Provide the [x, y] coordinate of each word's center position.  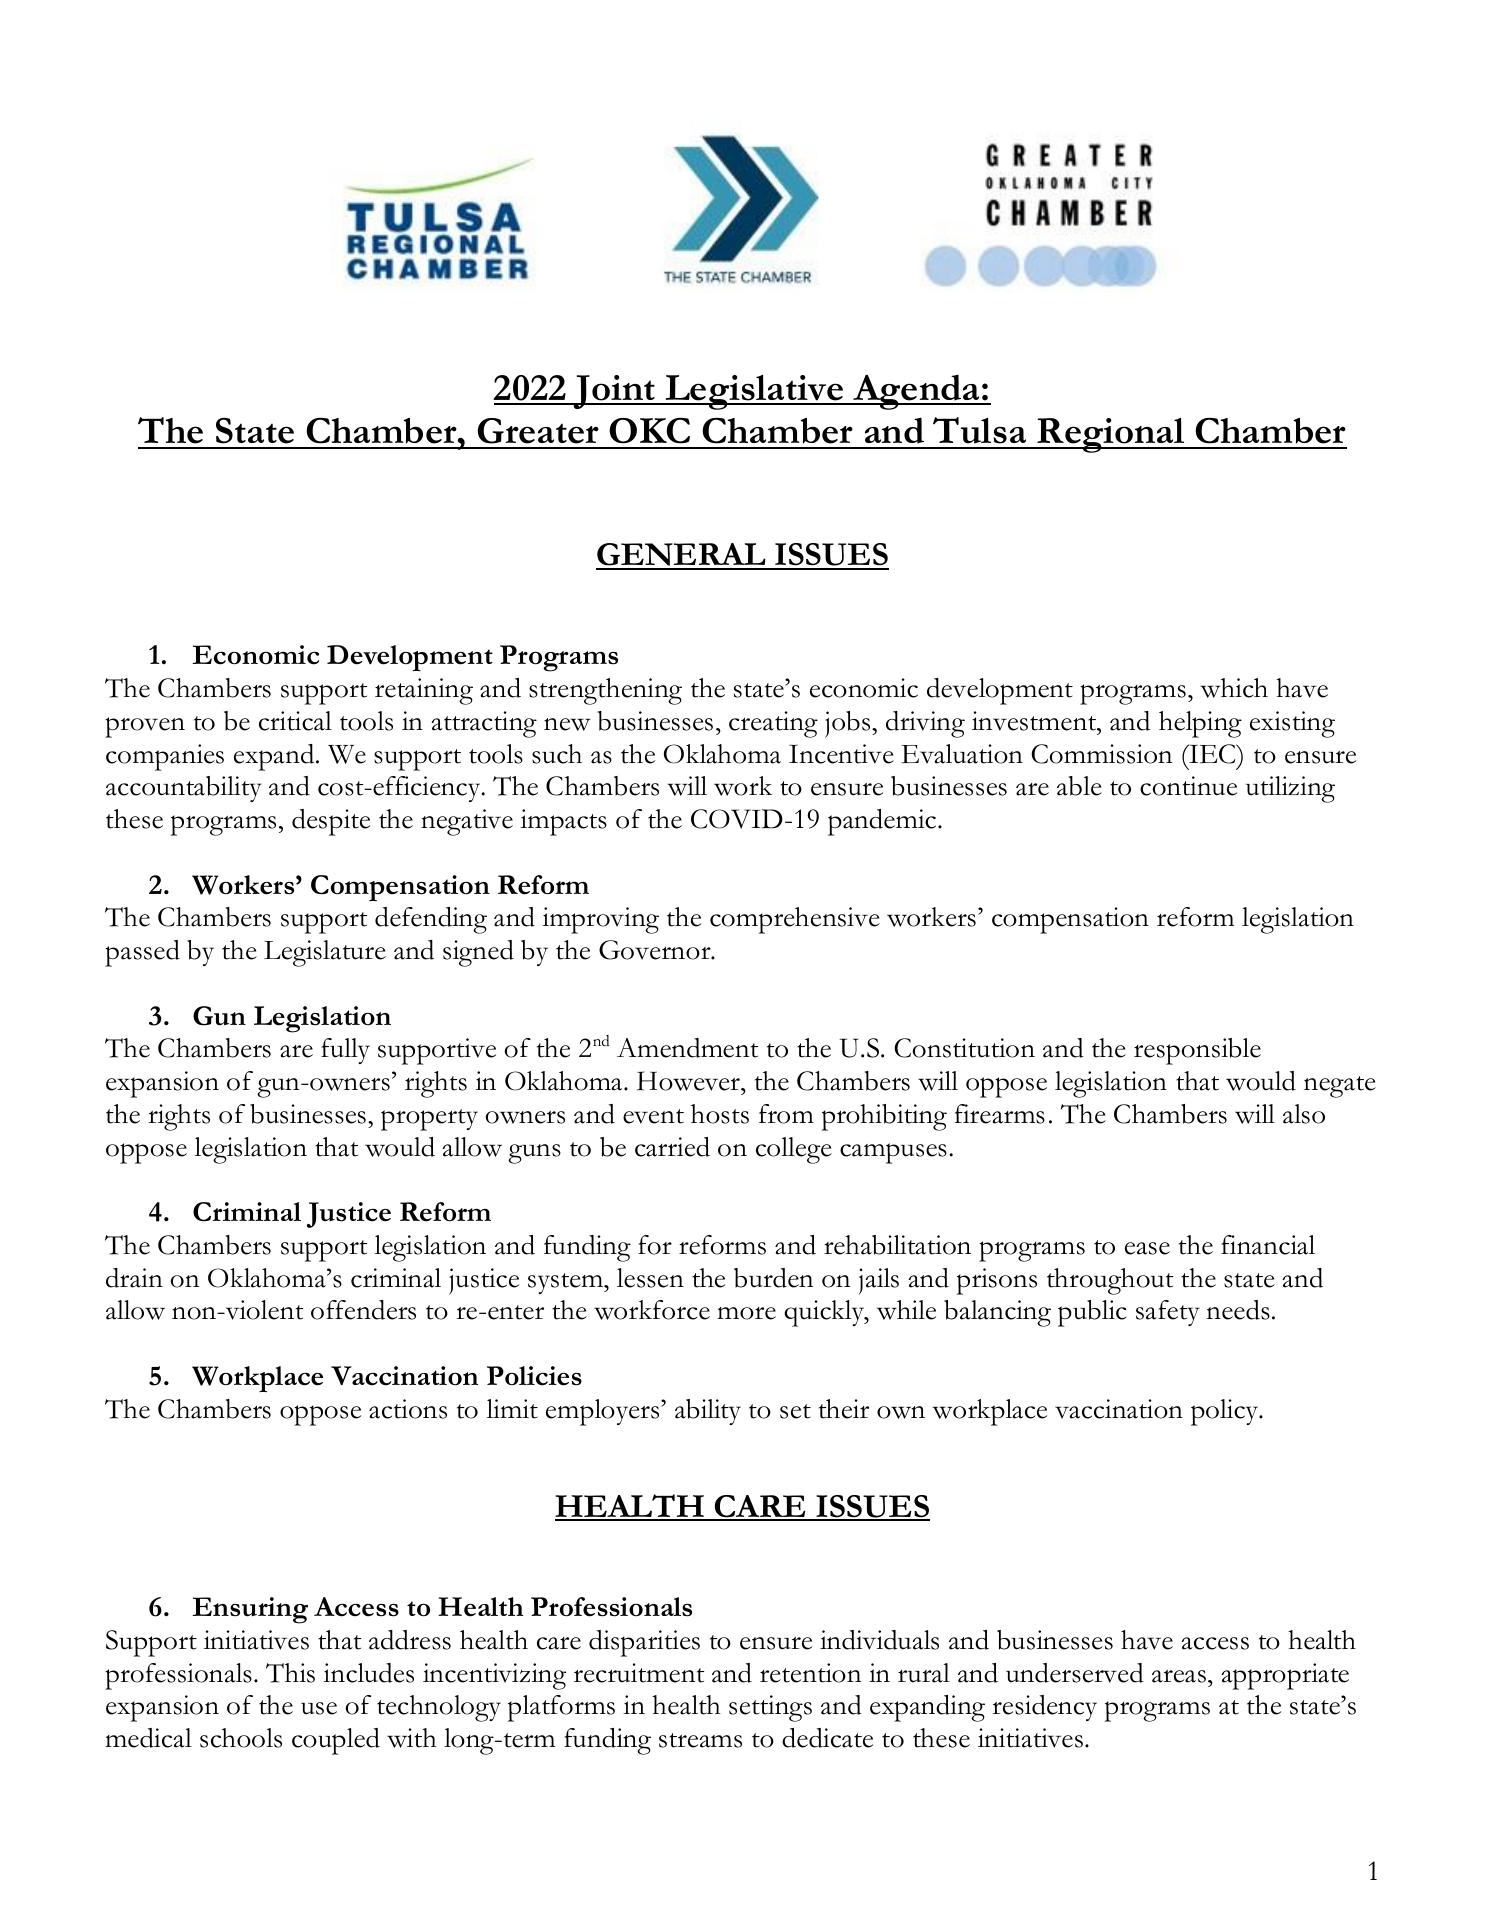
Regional [1111, 435]
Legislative [754, 392]
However [689, 1081]
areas [1179, 1676]
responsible [1197, 1051]
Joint [614, 392]
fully [345, 1051]
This [290, 1673]
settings [770, 1708]
